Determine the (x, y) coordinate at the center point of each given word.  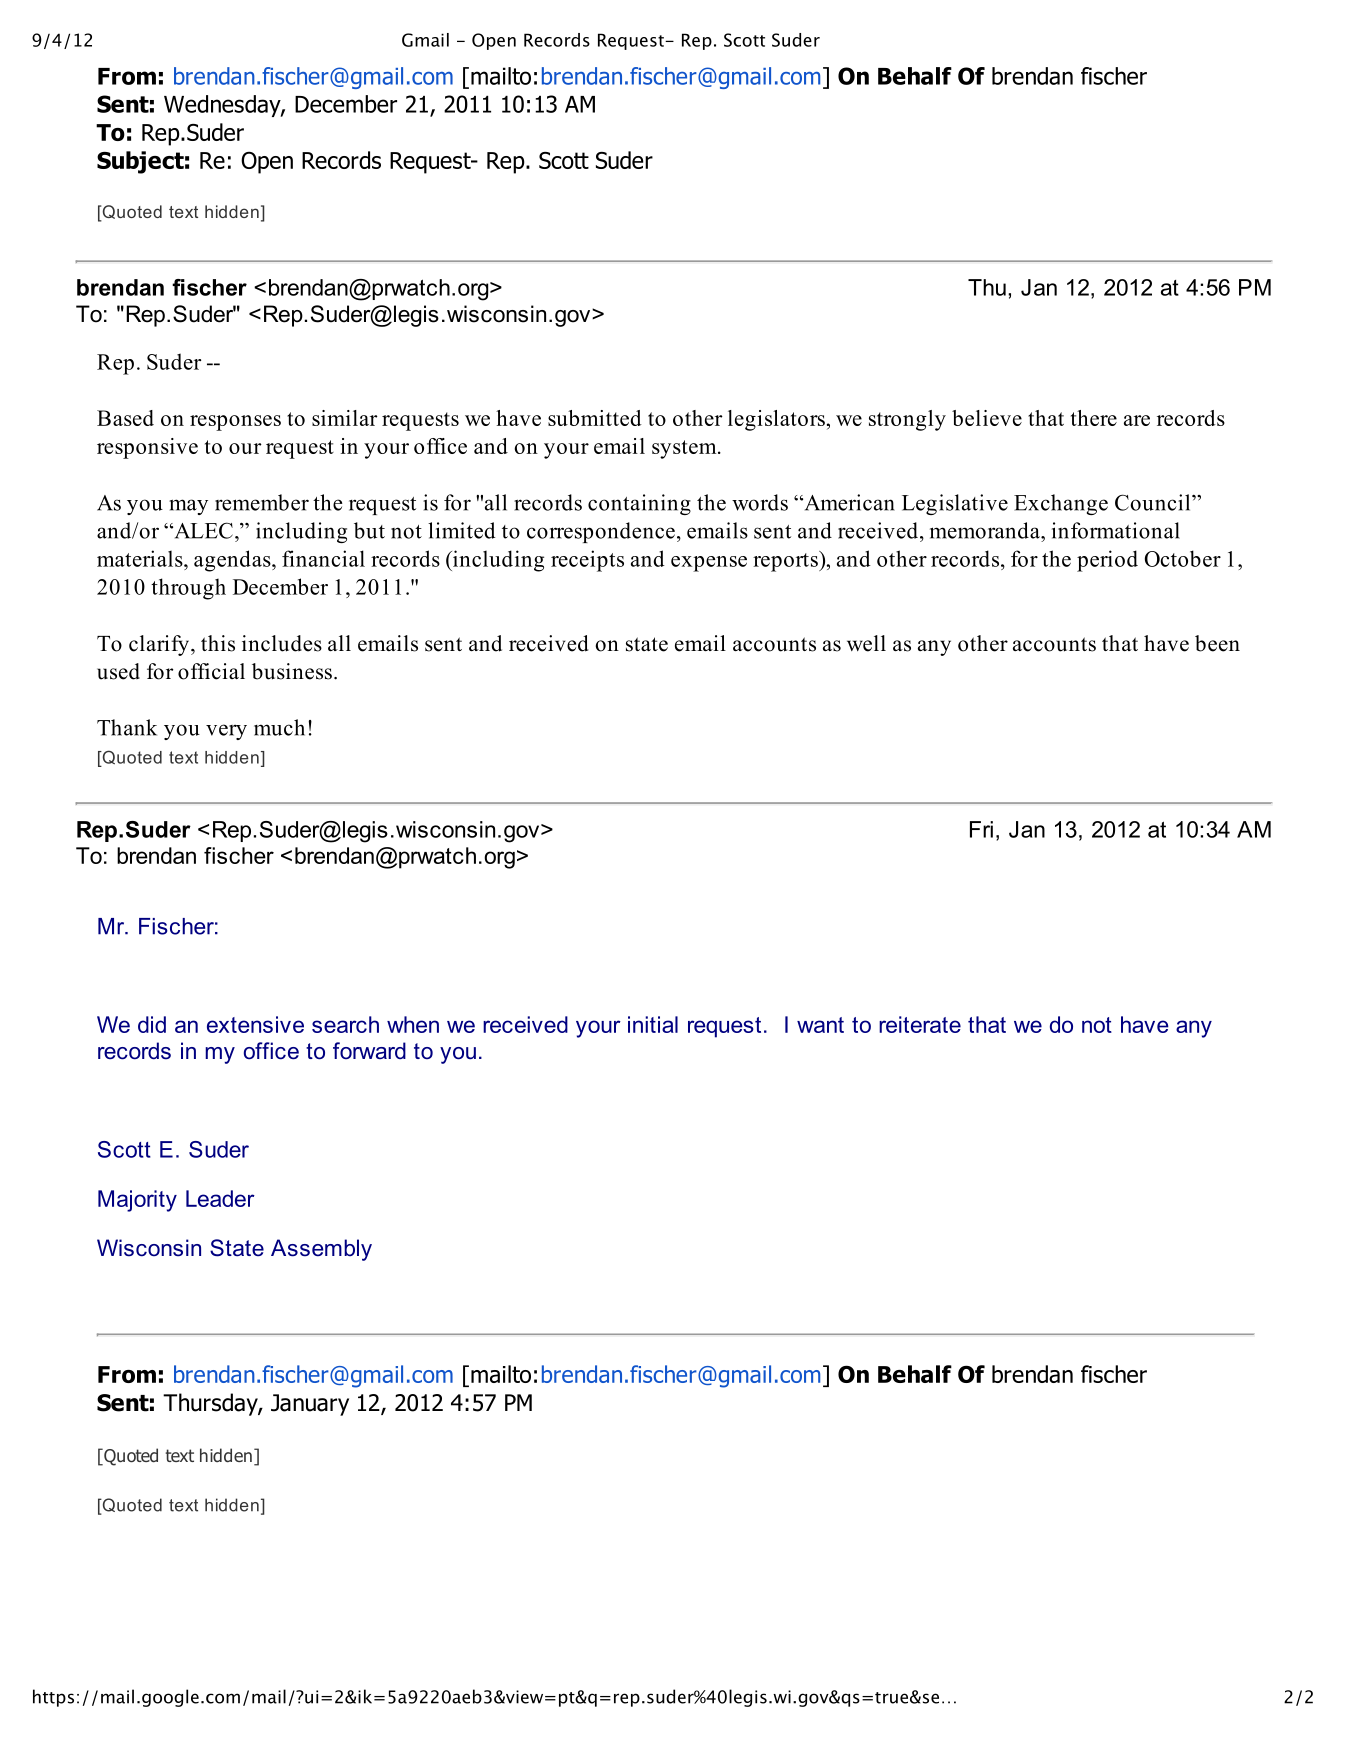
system (685, 449)
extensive (255, 1024)
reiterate (920, 1024)
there (1094, 418)
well (866, 643)
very (226, 732)
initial (653, 1024)
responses (235, 423)
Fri (981, 829)
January (310, 1405)
